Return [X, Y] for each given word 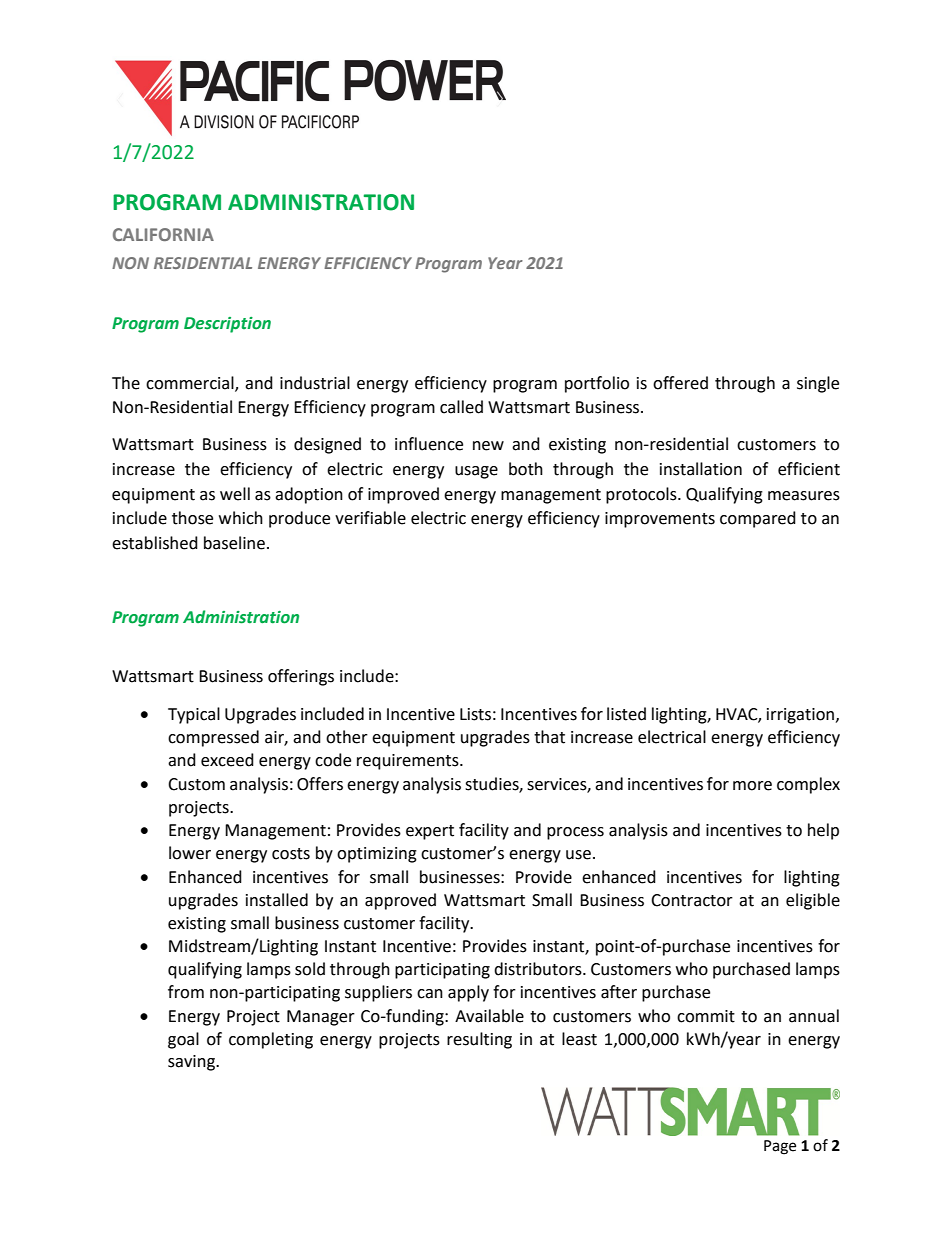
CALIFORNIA [163, 234]
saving [193, 1063]
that [549, 737]
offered [680, 383]
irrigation [802, 716]
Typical [194, 715]
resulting [479, 1040]
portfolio [597, 384]
